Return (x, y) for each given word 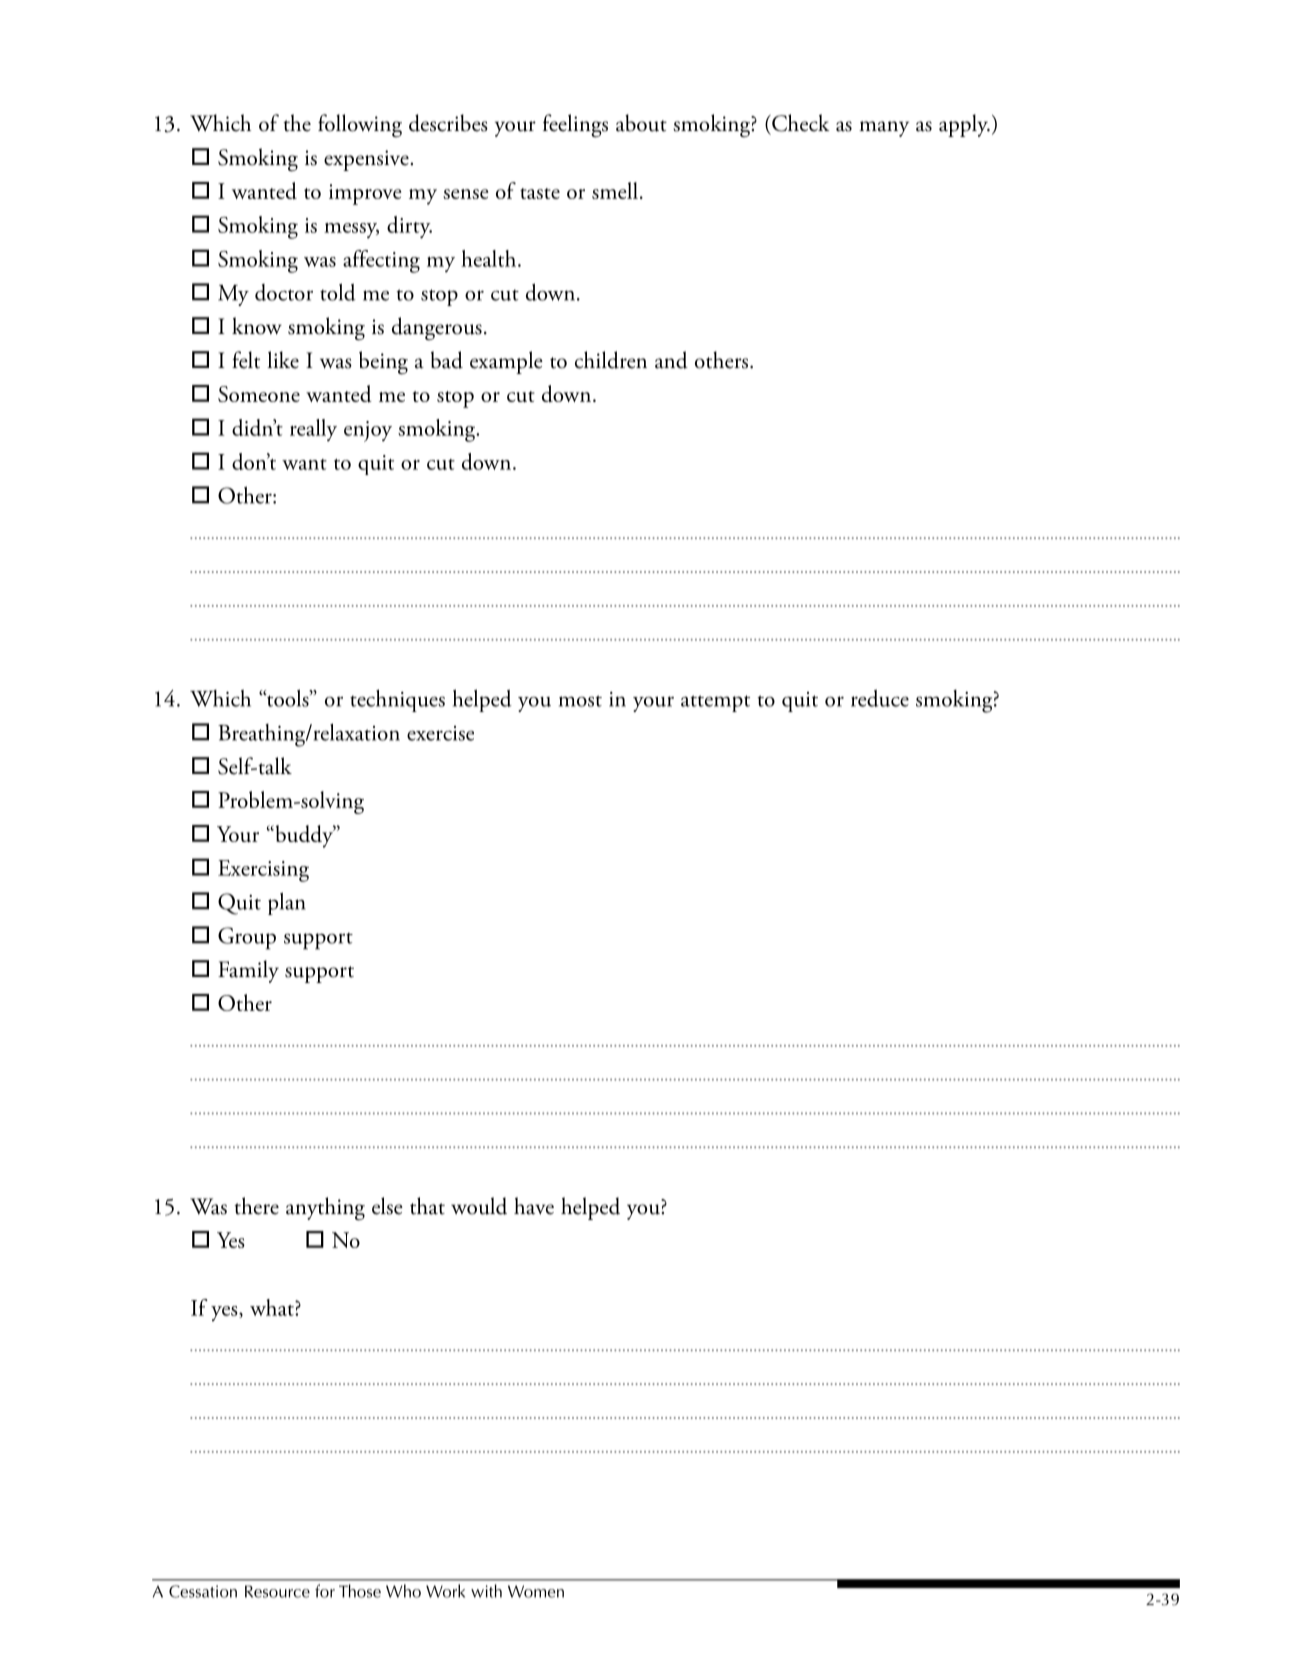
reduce (880, 698)
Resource (277, 1591)
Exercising (263, 871)
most (580, 701)
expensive (367, 160)
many (884, 129)
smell (615, 190)
